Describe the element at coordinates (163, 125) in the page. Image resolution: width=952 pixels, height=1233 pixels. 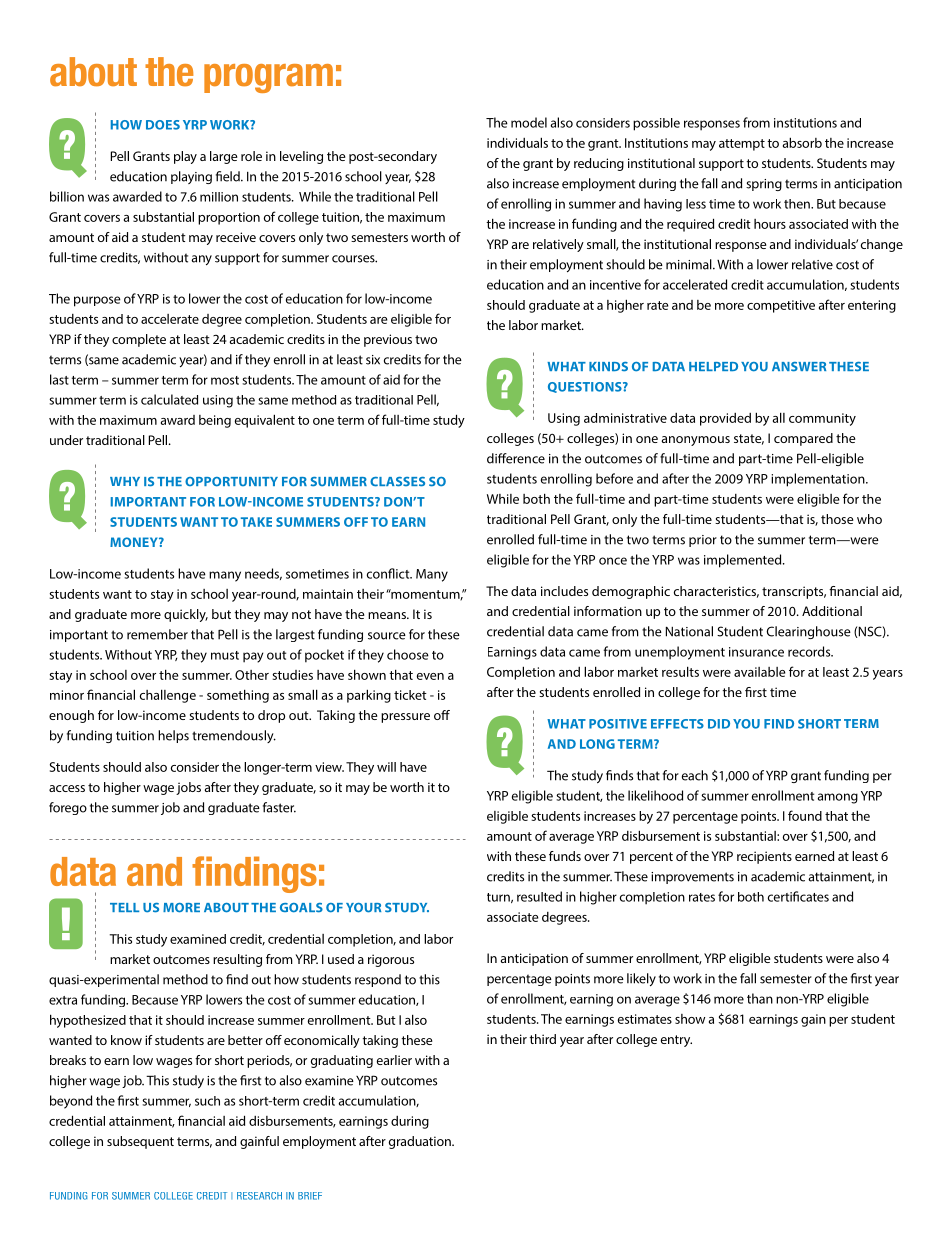
I see `DOES` at that location.
